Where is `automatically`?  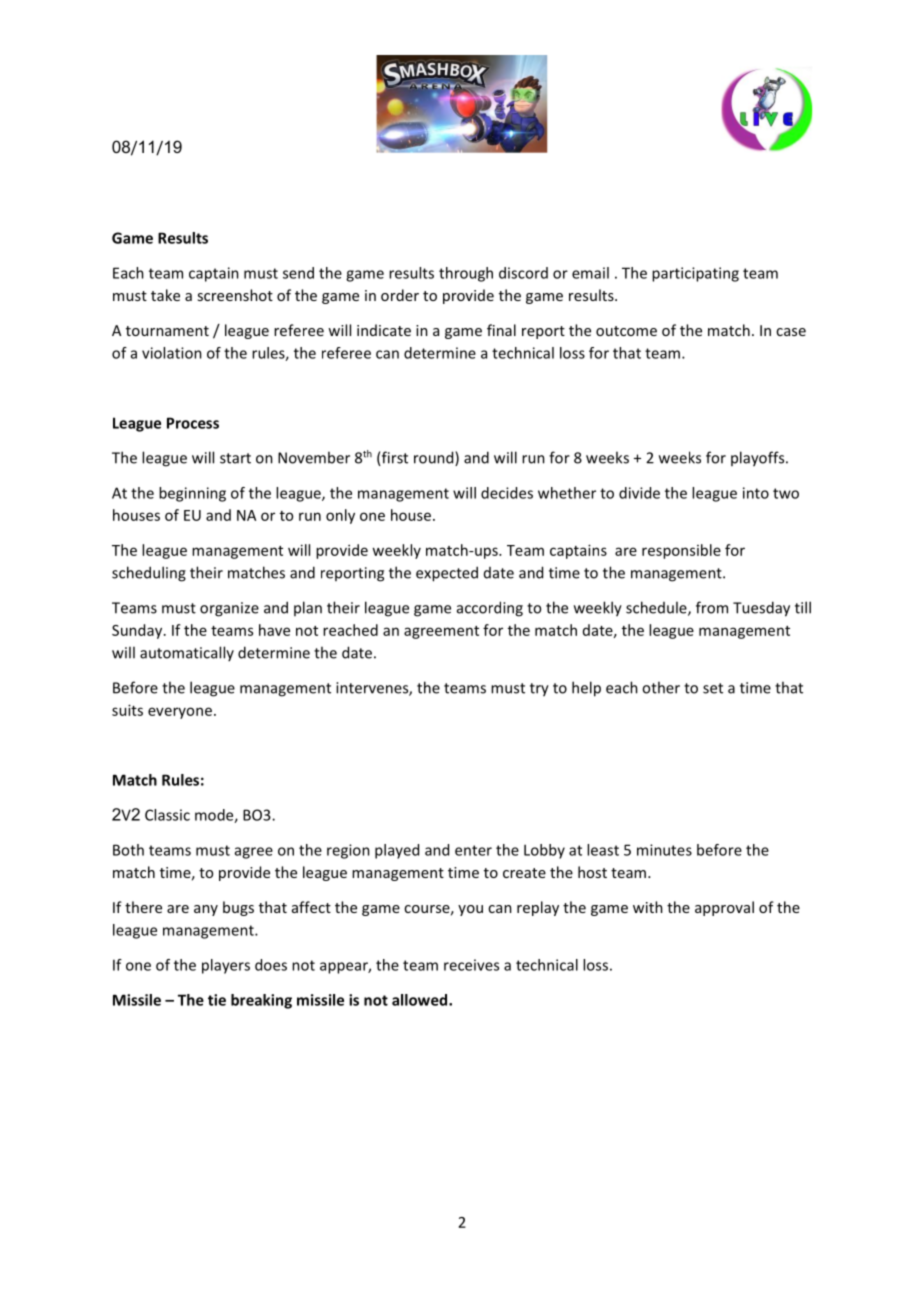
automatically is located at coordinates (187, 653).
